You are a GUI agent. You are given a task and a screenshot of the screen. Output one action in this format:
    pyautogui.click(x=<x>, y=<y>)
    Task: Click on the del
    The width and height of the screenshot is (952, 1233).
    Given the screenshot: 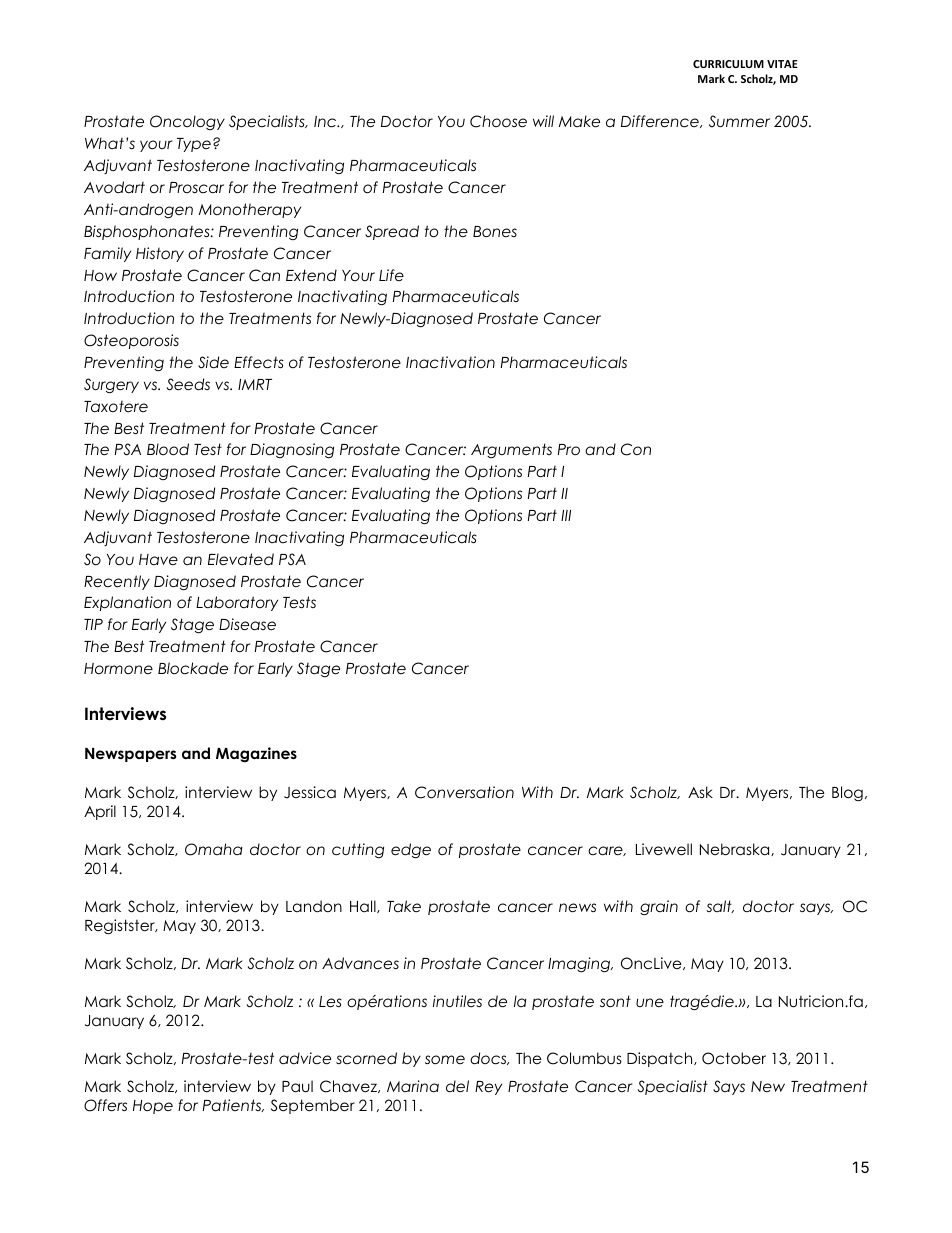 What is the action you would take?
    pyautogui.click(x=457, y=1086)
